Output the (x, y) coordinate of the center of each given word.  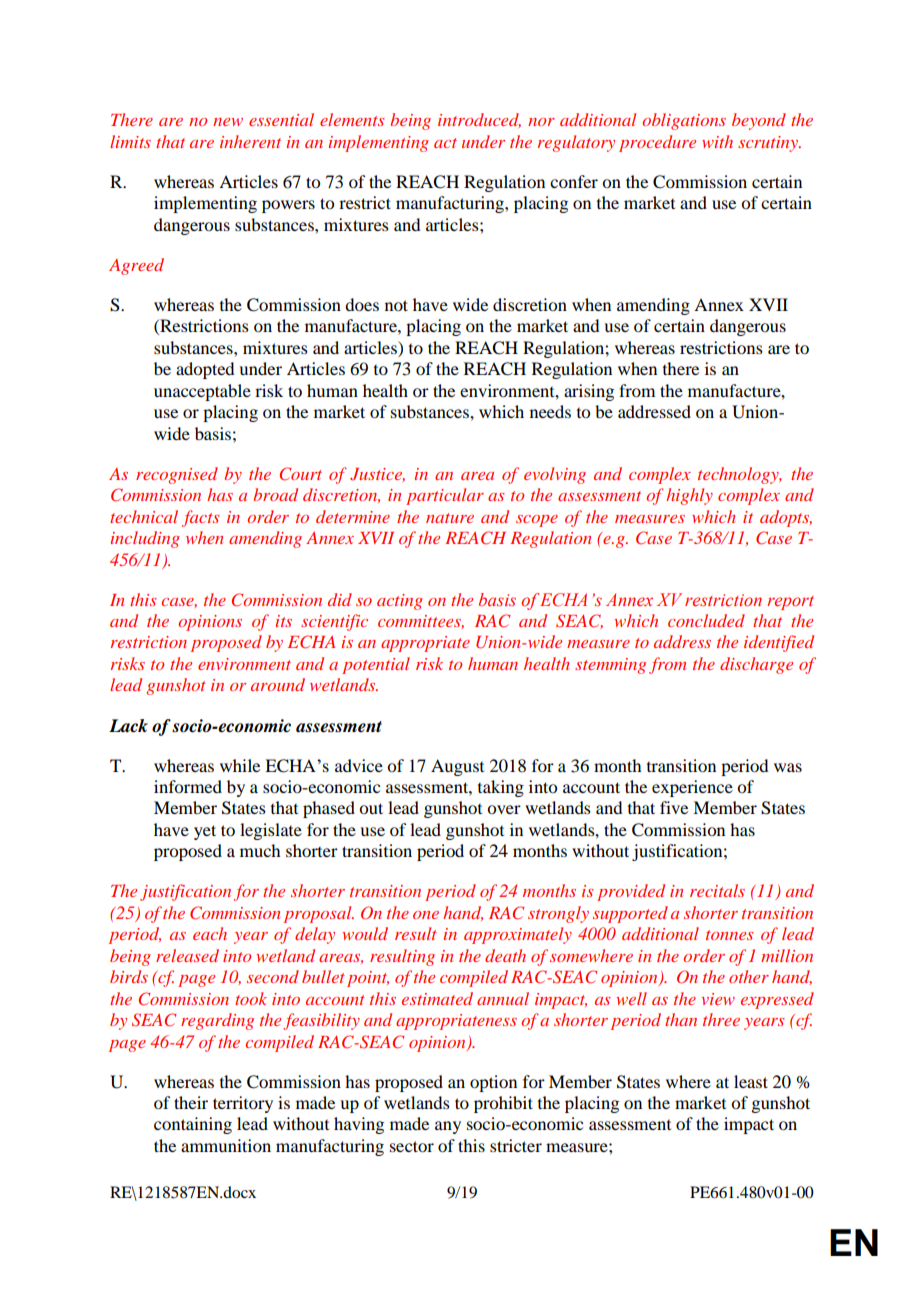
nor (541, 122)
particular (445, 496)
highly (689, 496)
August (457, 767)
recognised (177, 475)
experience (692, 788)
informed (188, 786)
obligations (684, 121)
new (228, 122)
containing (193, 1125)
